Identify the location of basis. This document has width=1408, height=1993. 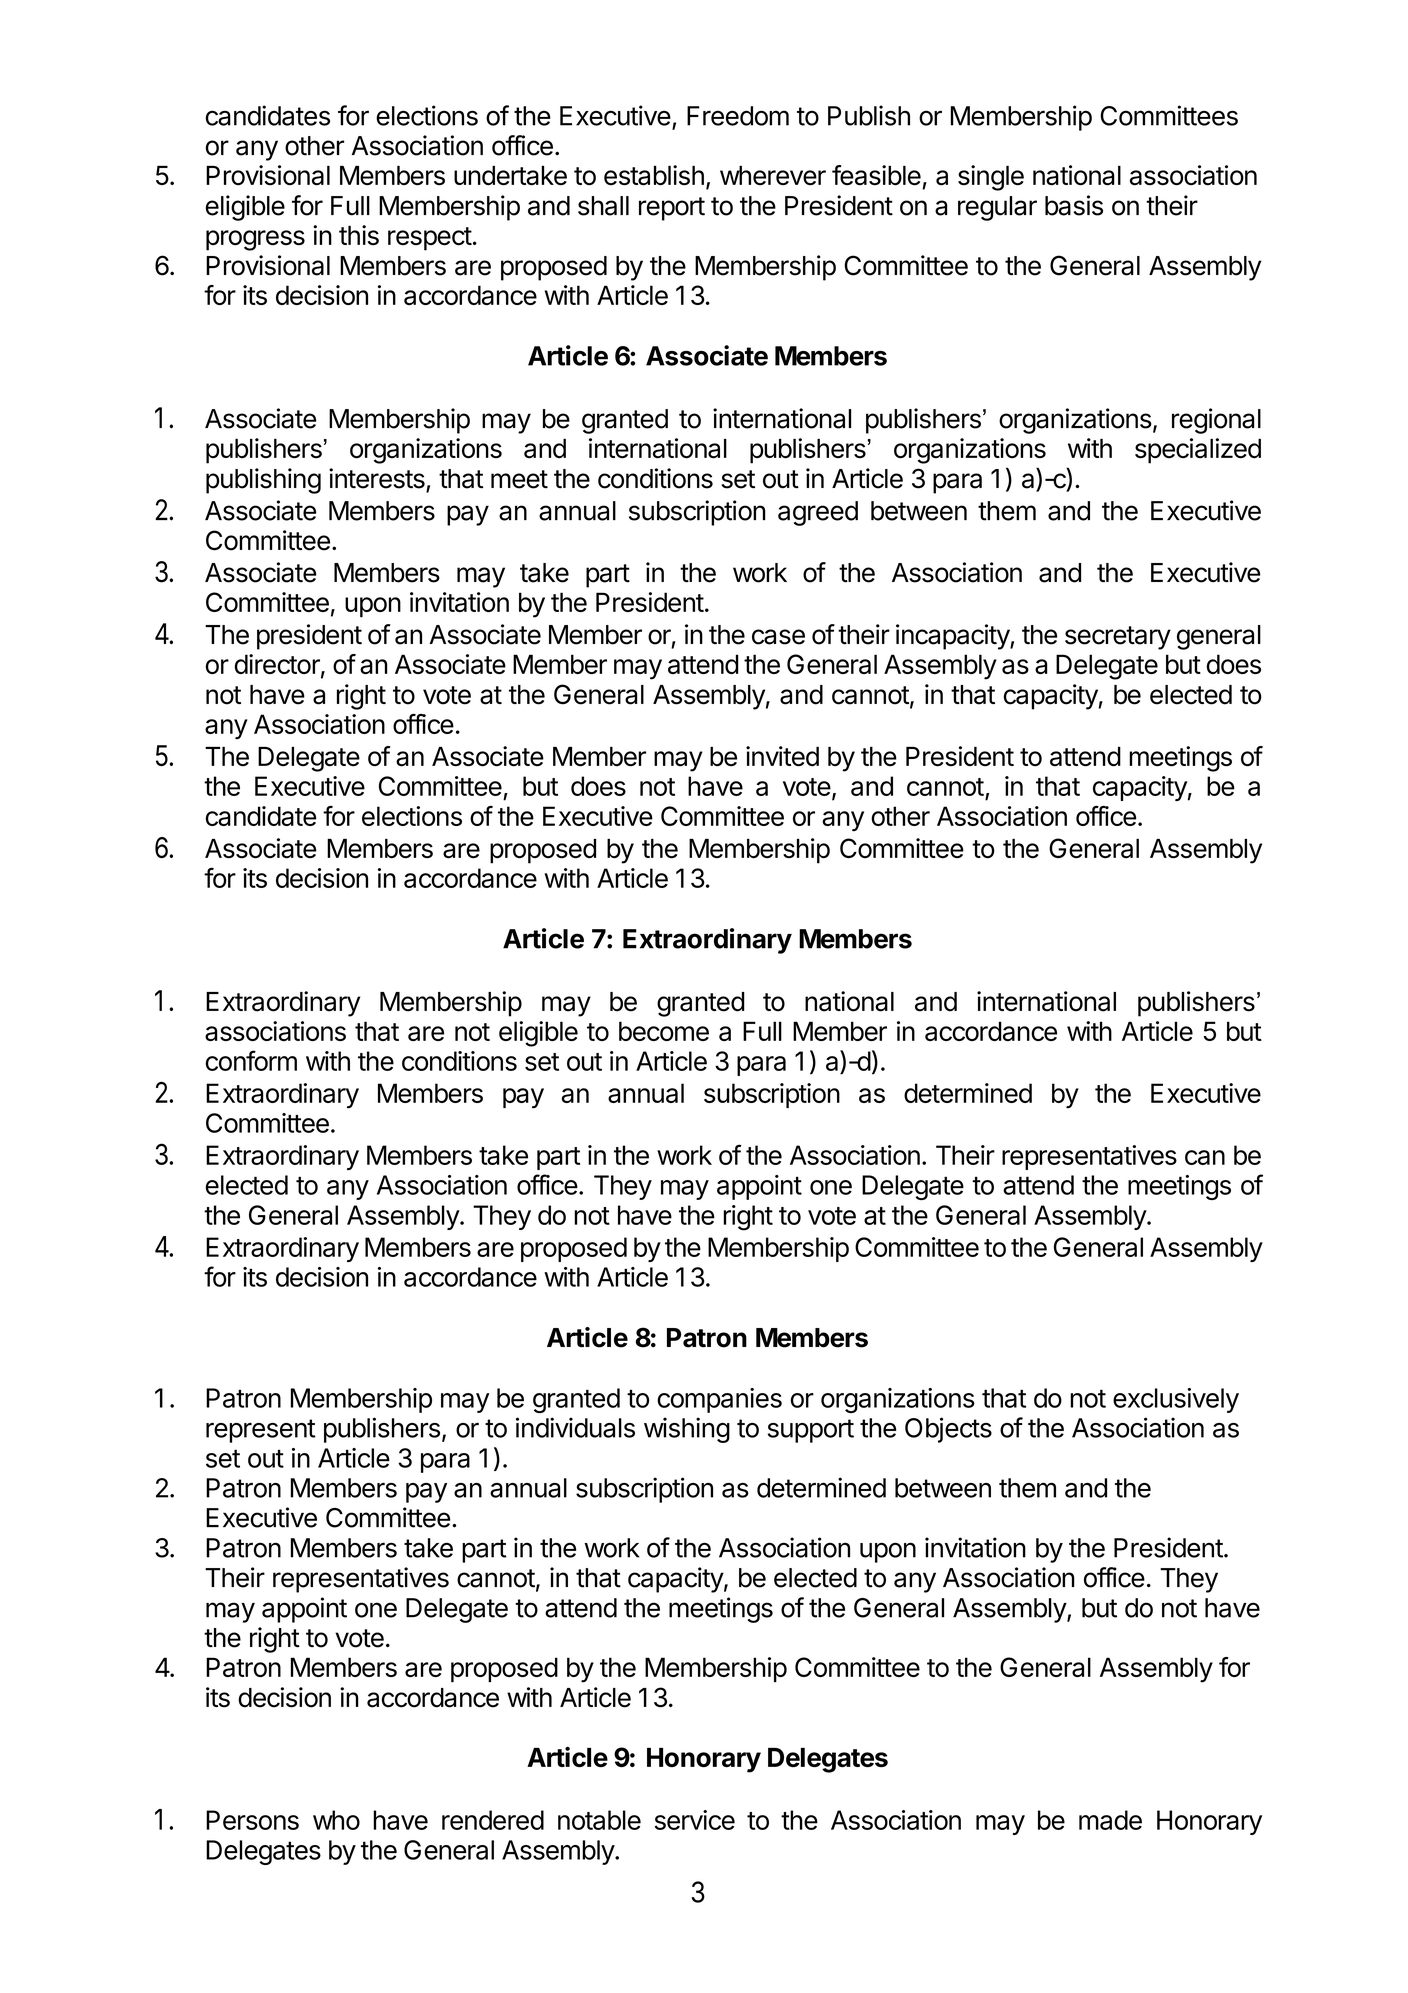
(1074, 205).
